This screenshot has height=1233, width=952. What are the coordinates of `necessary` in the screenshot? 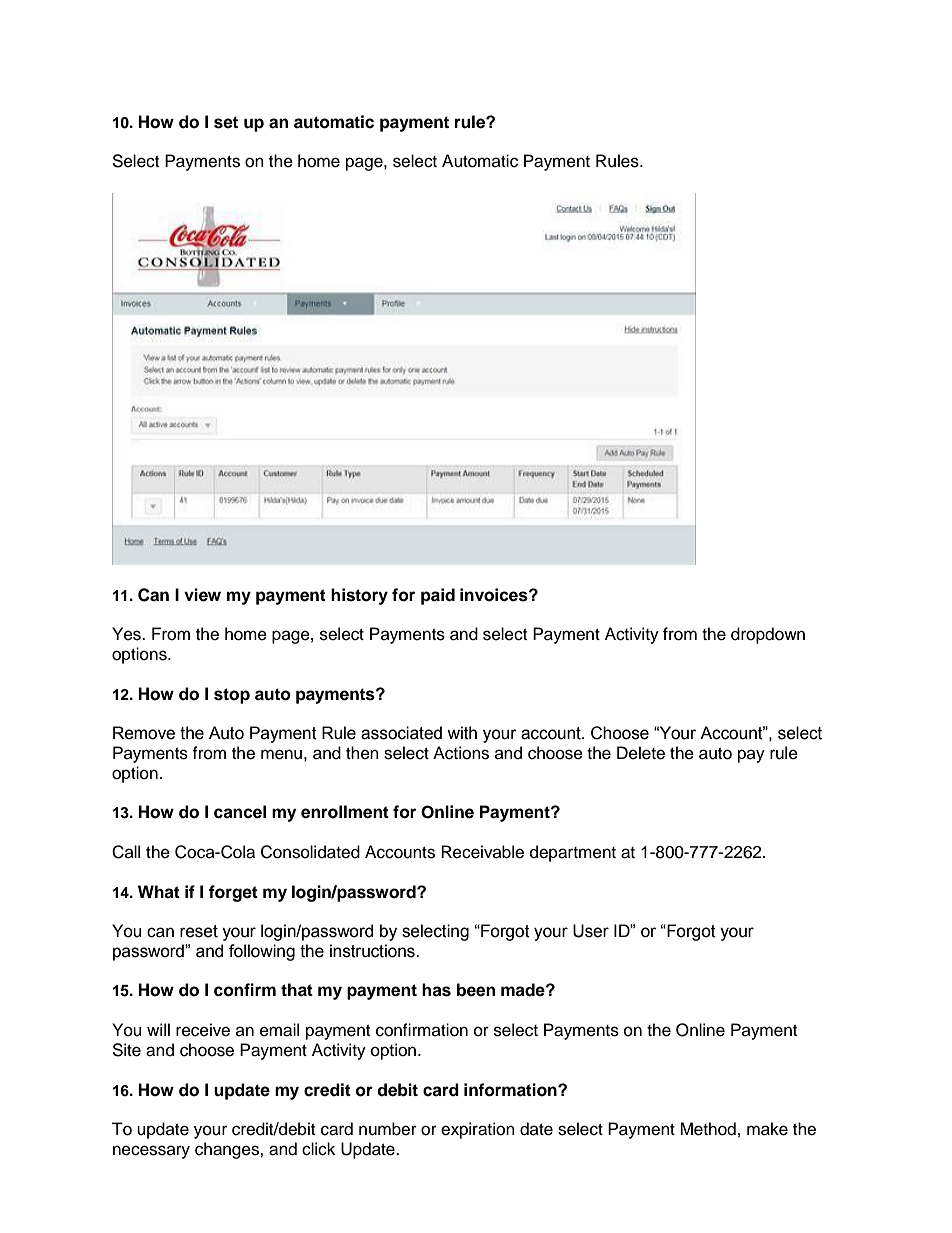 It's located at (151, 1152).
